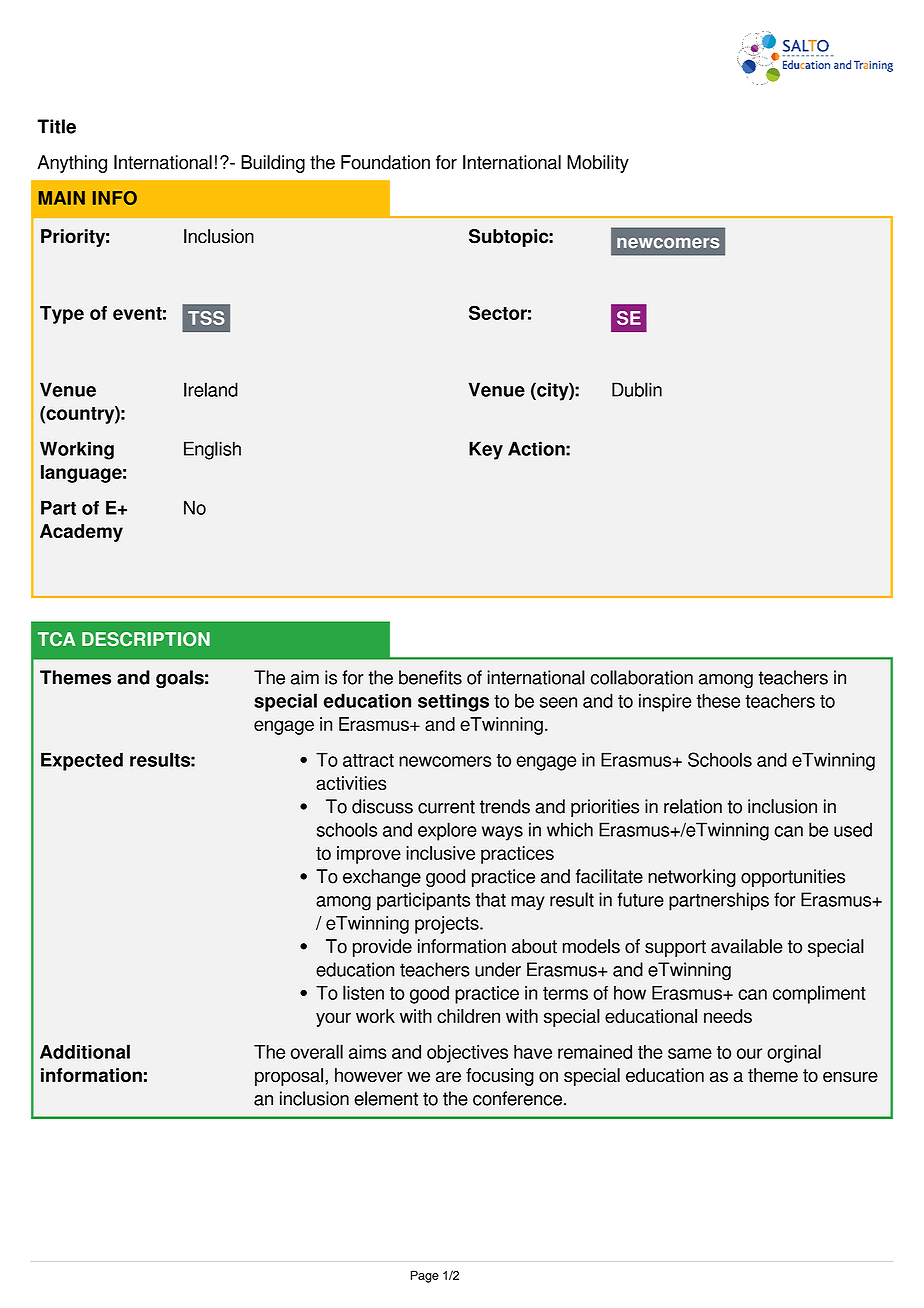  I want to click on Key, so click(486, 450).
